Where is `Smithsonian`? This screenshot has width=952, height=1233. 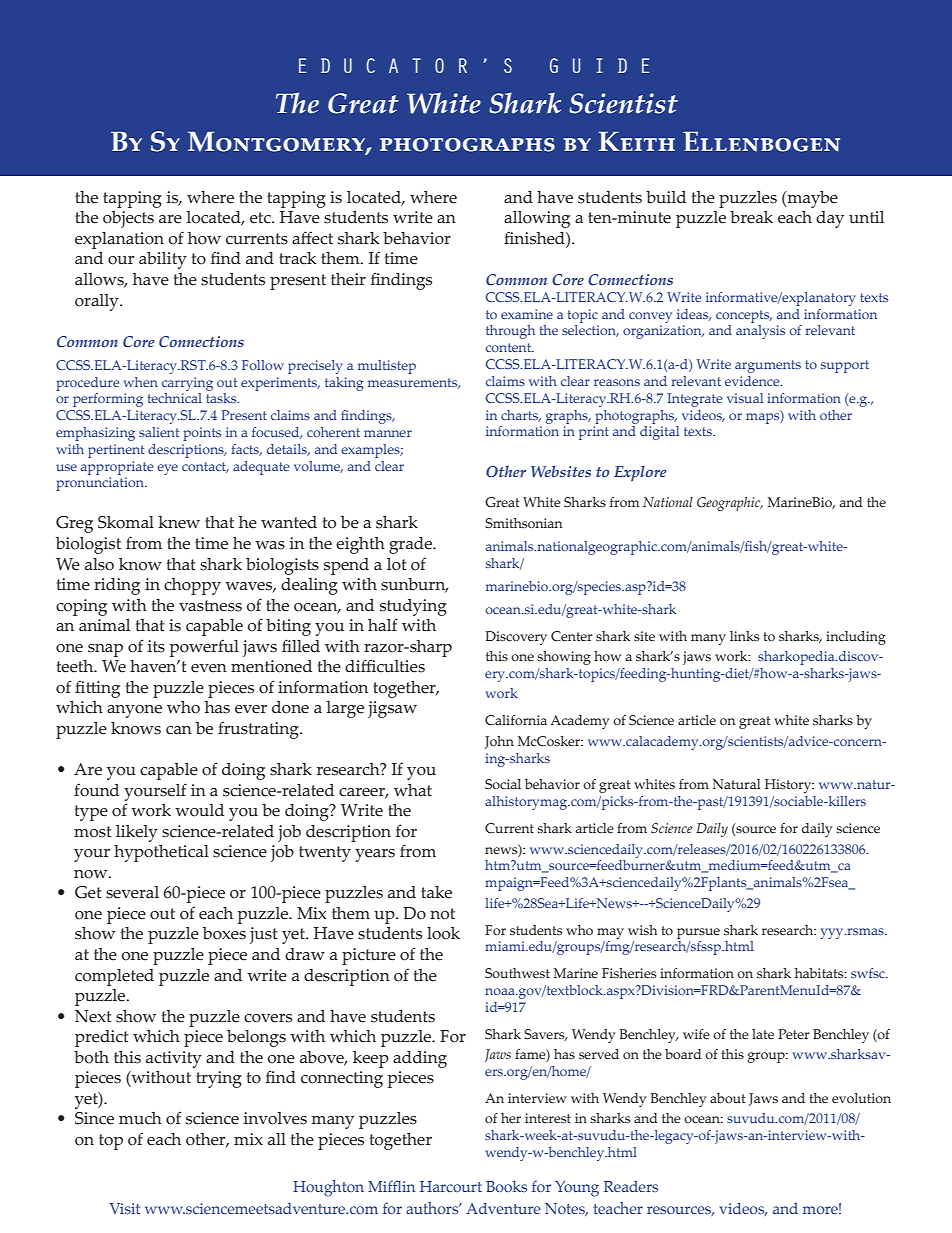
Smithsonian is located at coordinates (523, 523).
